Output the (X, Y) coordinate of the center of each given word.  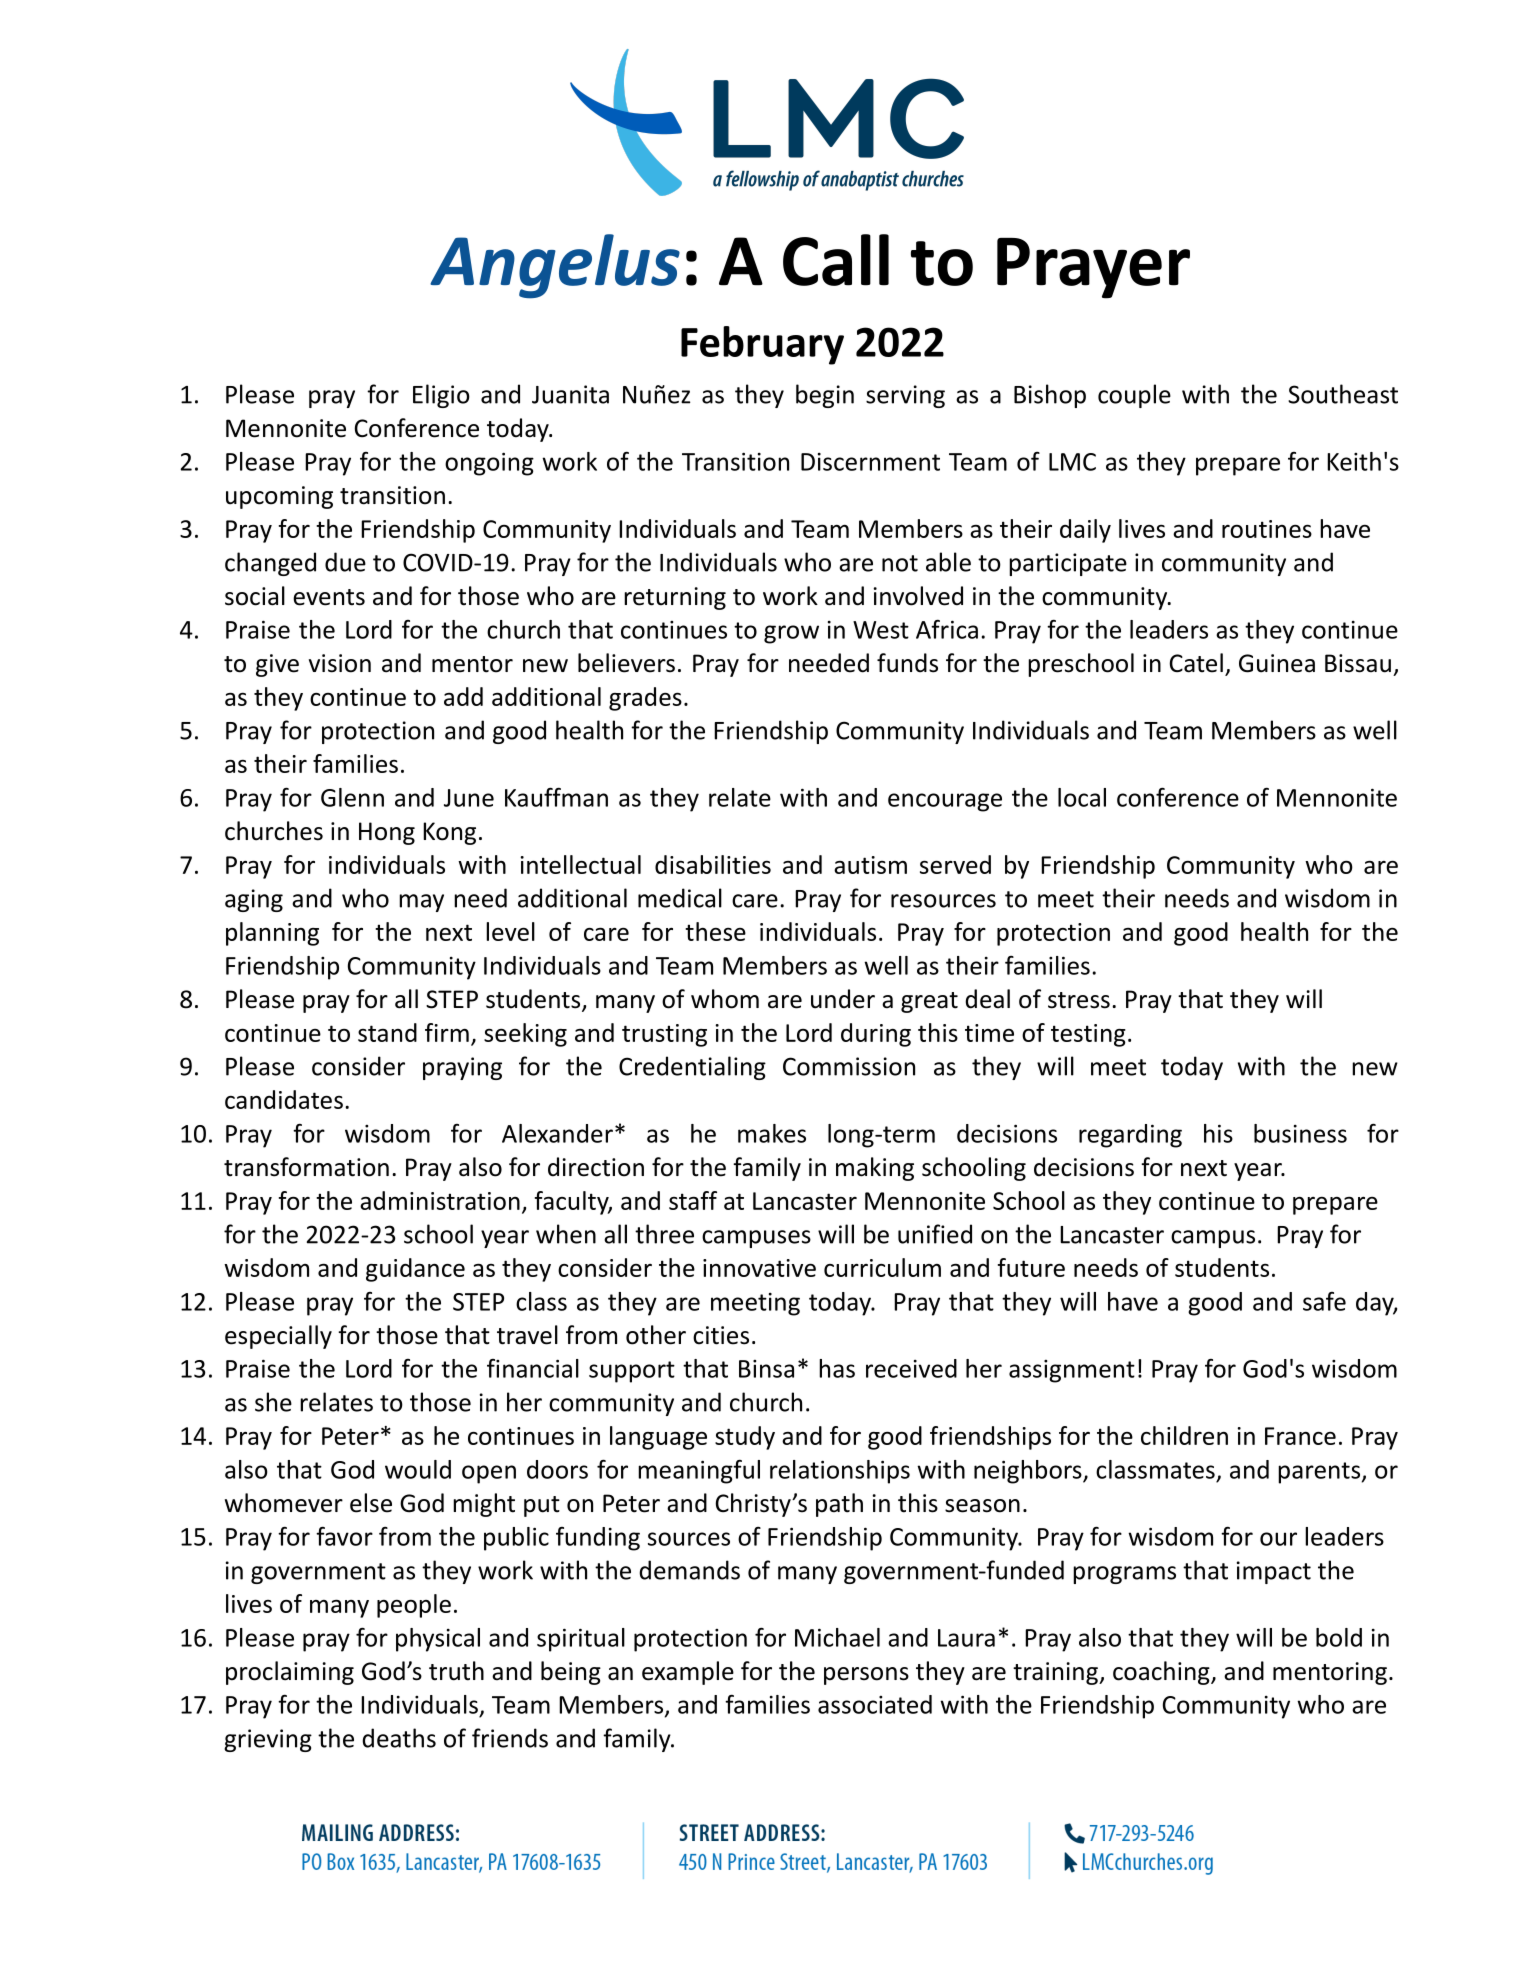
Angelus (555, 266)
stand (387, 1032)
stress (1079, 1000)
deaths (399, 1738)
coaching (1162, 1673)
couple (1134, 396)
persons (866, 1676)
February (762, 345)
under (843, 999)
